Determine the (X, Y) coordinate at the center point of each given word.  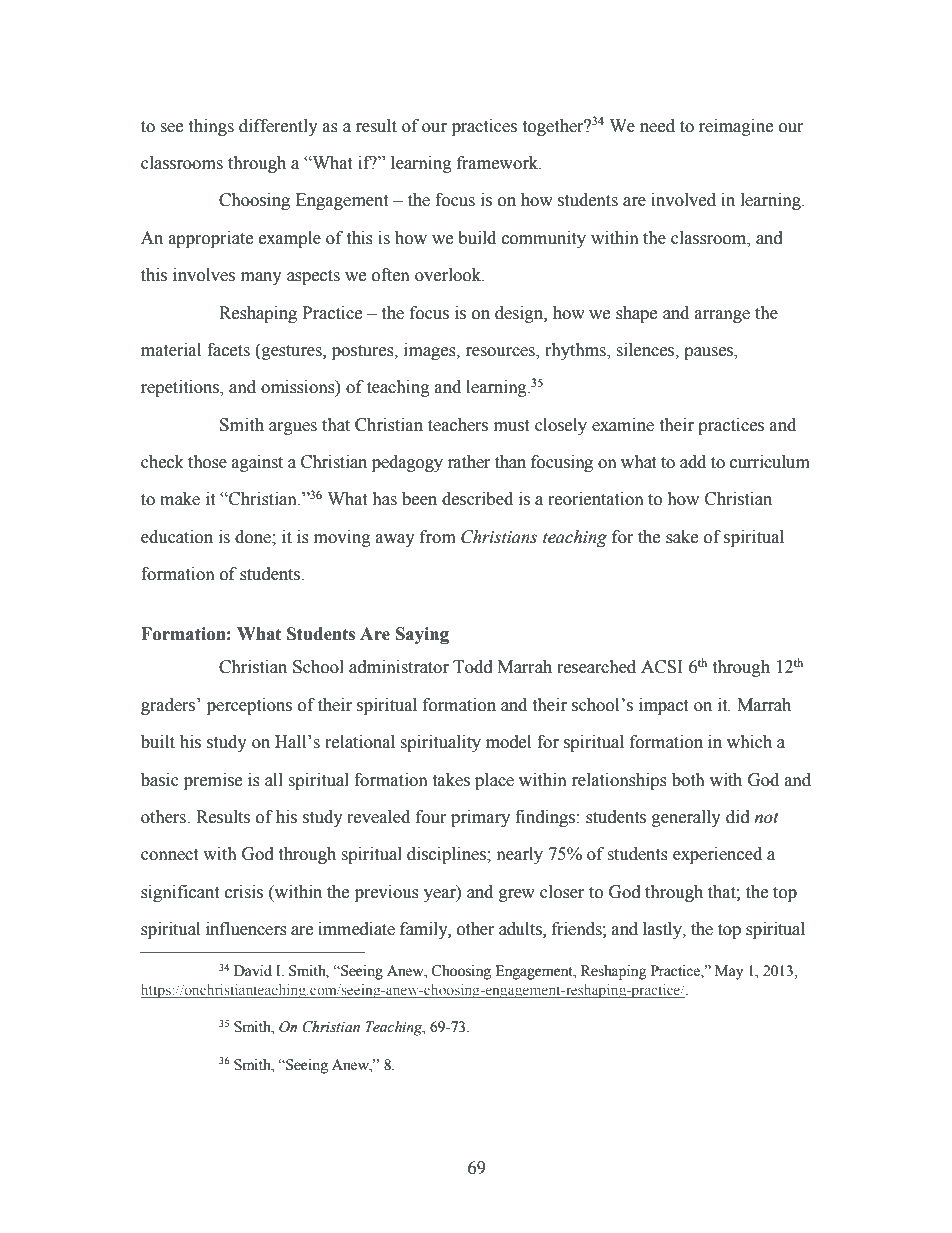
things (211, 127)
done (254, 537)
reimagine (736, 127)
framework (499, 163)
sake (682, 537)
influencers (246, 929)
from (438, 537)
